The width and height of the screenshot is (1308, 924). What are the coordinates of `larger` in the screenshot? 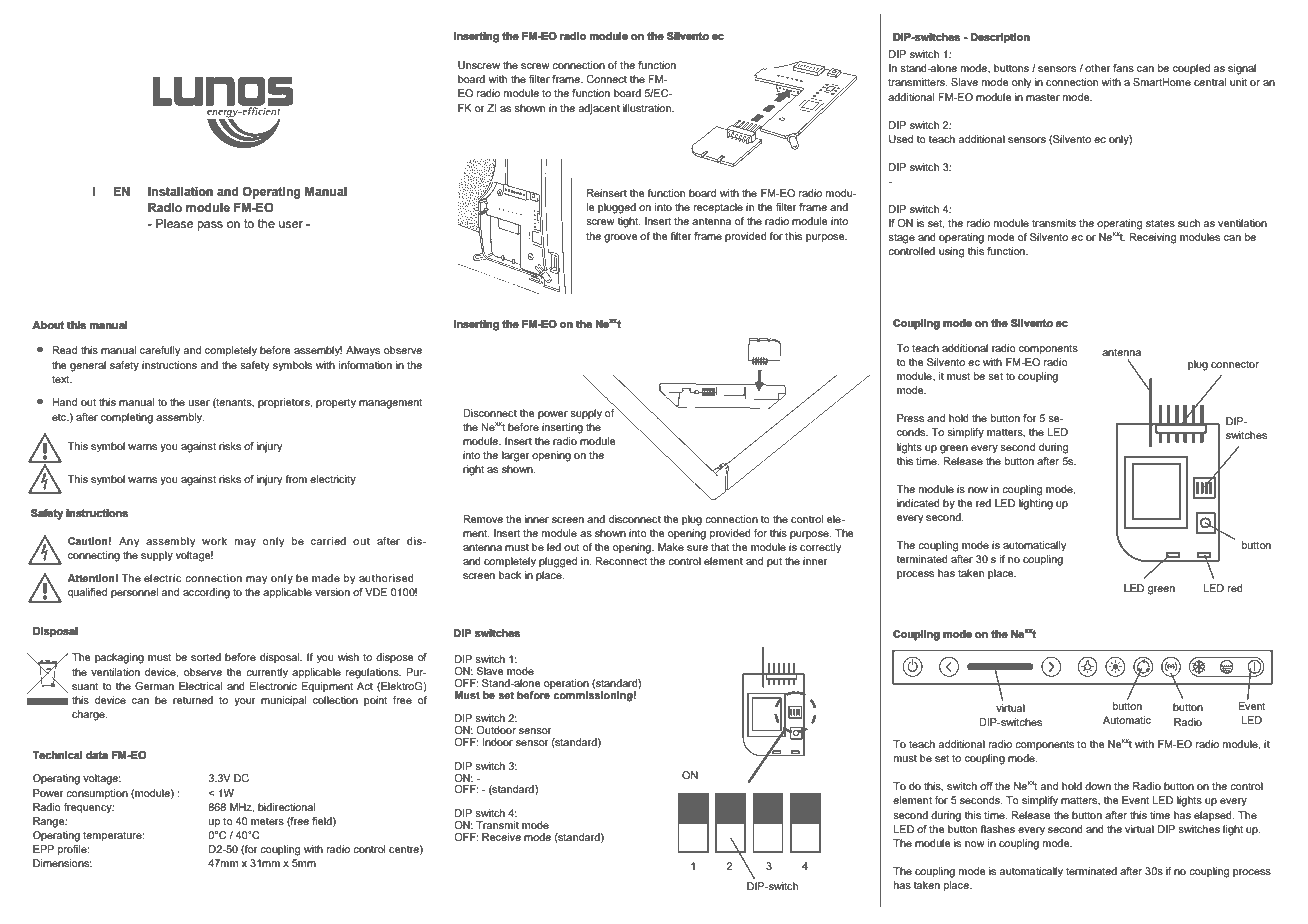 It's located at (516, 456).
